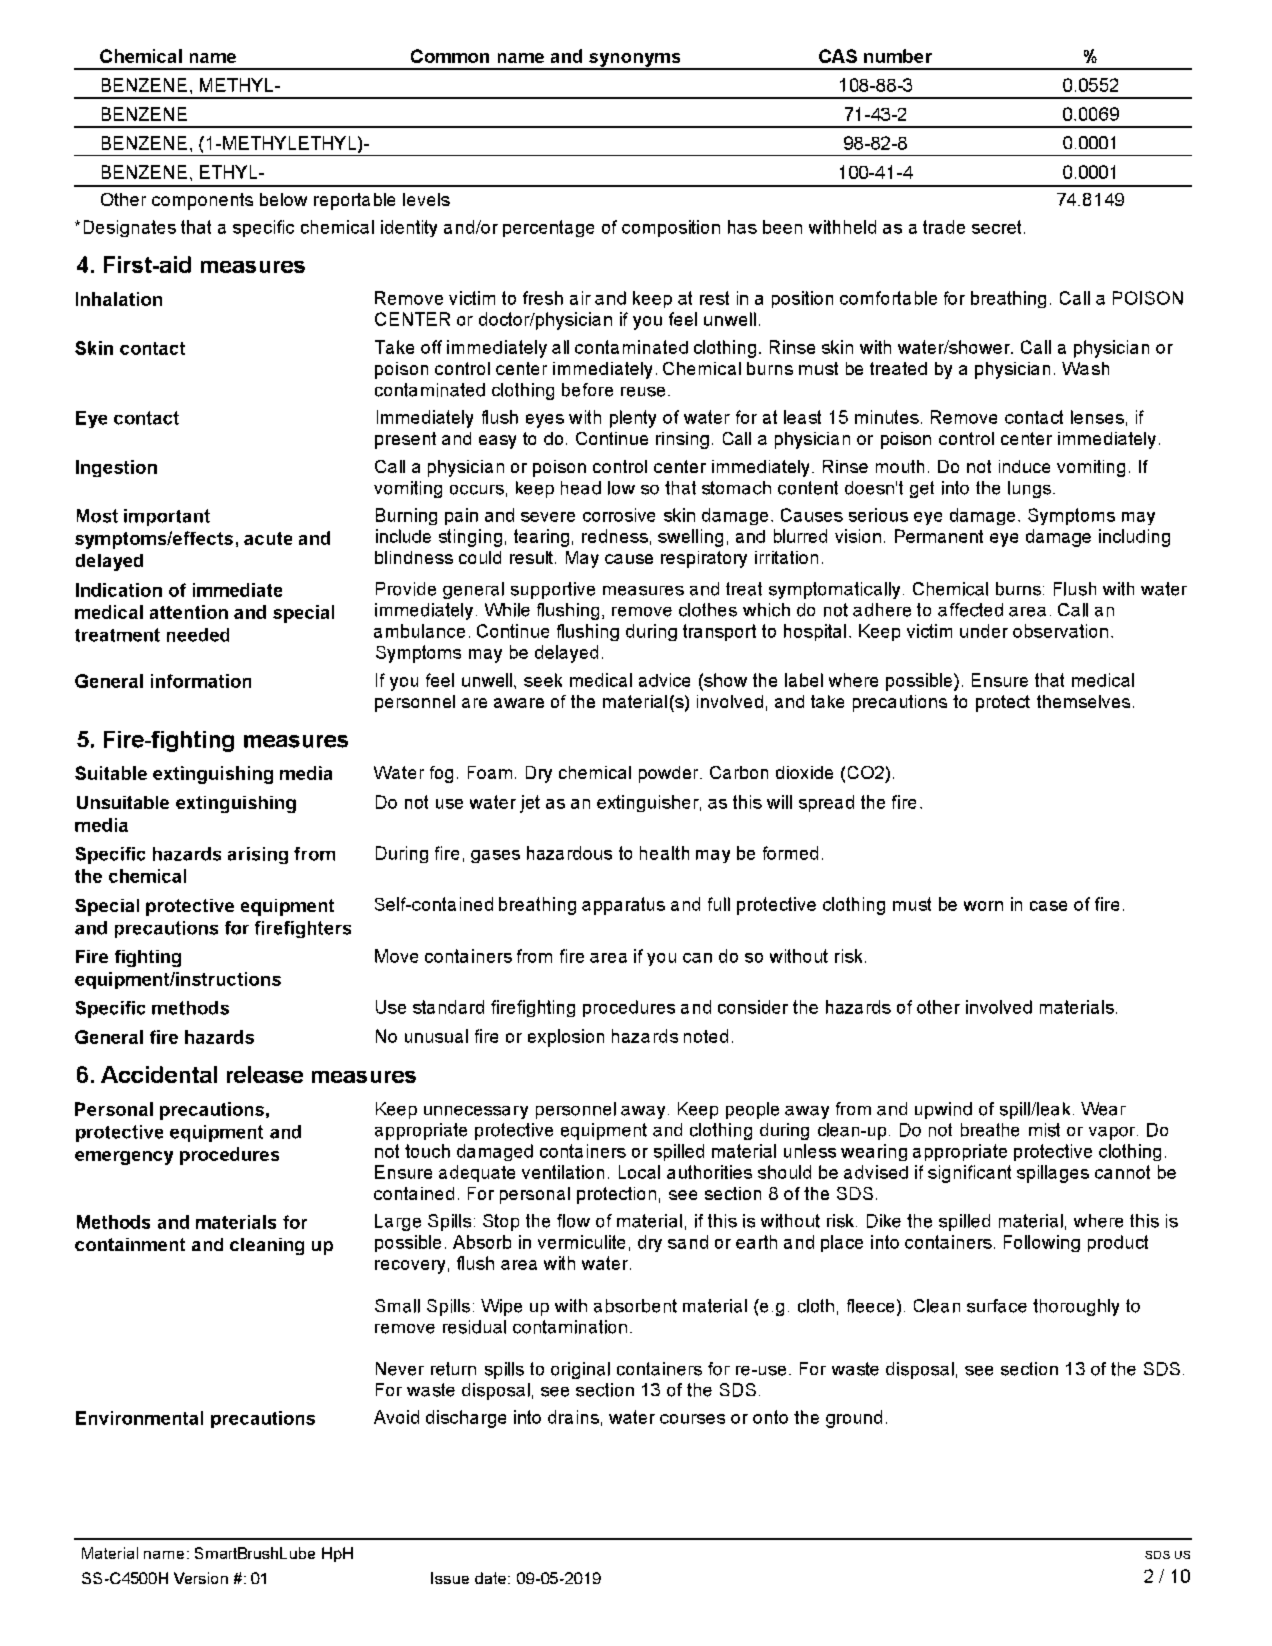  I want to click on Local, so click(639, 1172).
